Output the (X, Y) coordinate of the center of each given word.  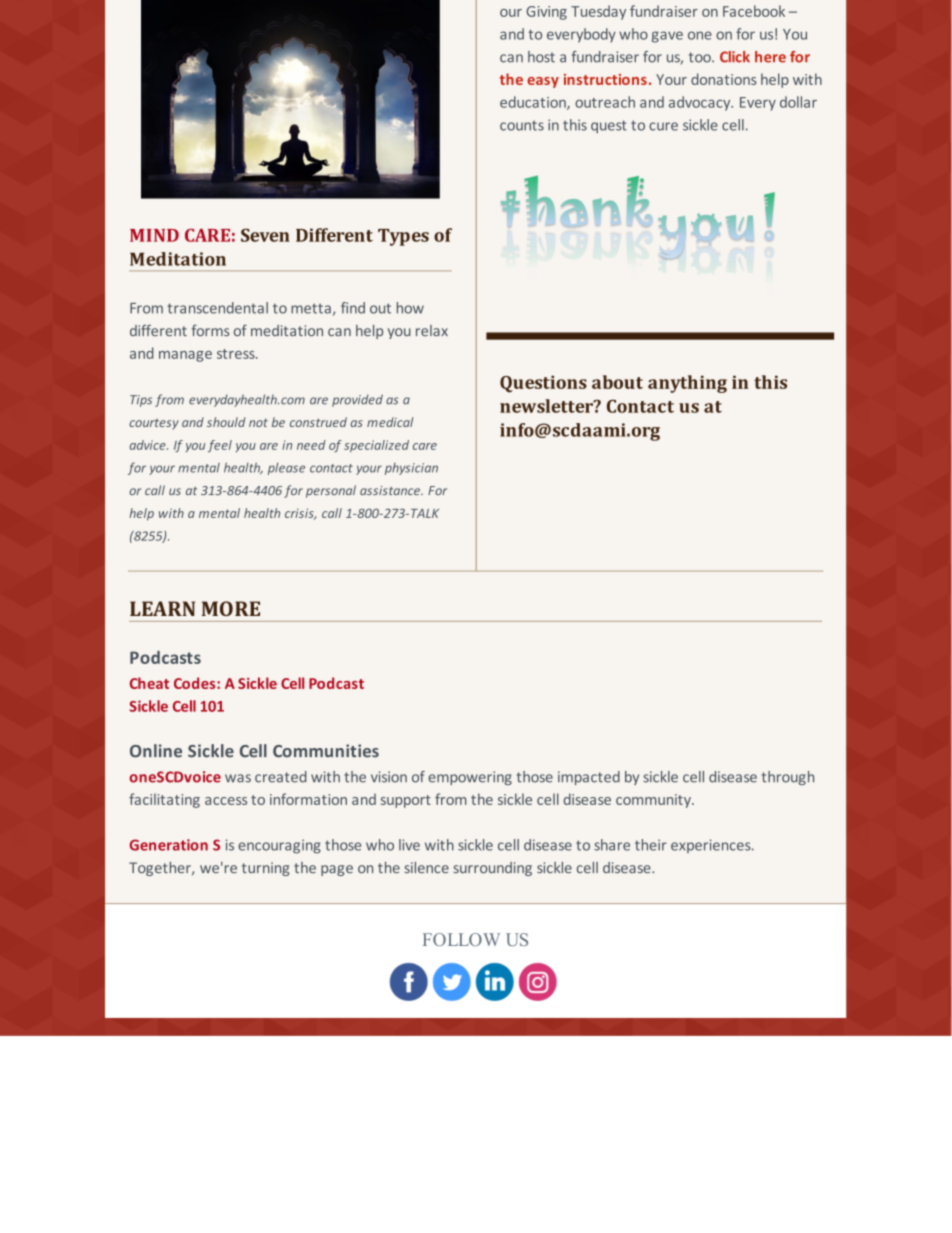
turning (265, 869)
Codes (196, 683)
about (617, 382)
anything (687, 384)
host (541, 57)
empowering (470, 778)
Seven (265, 235)
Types (403, 237)
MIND (154, 235)
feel (220, 446)
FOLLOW (461, 939)
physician (411, 469)
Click (735, 57)
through (788, 778)
